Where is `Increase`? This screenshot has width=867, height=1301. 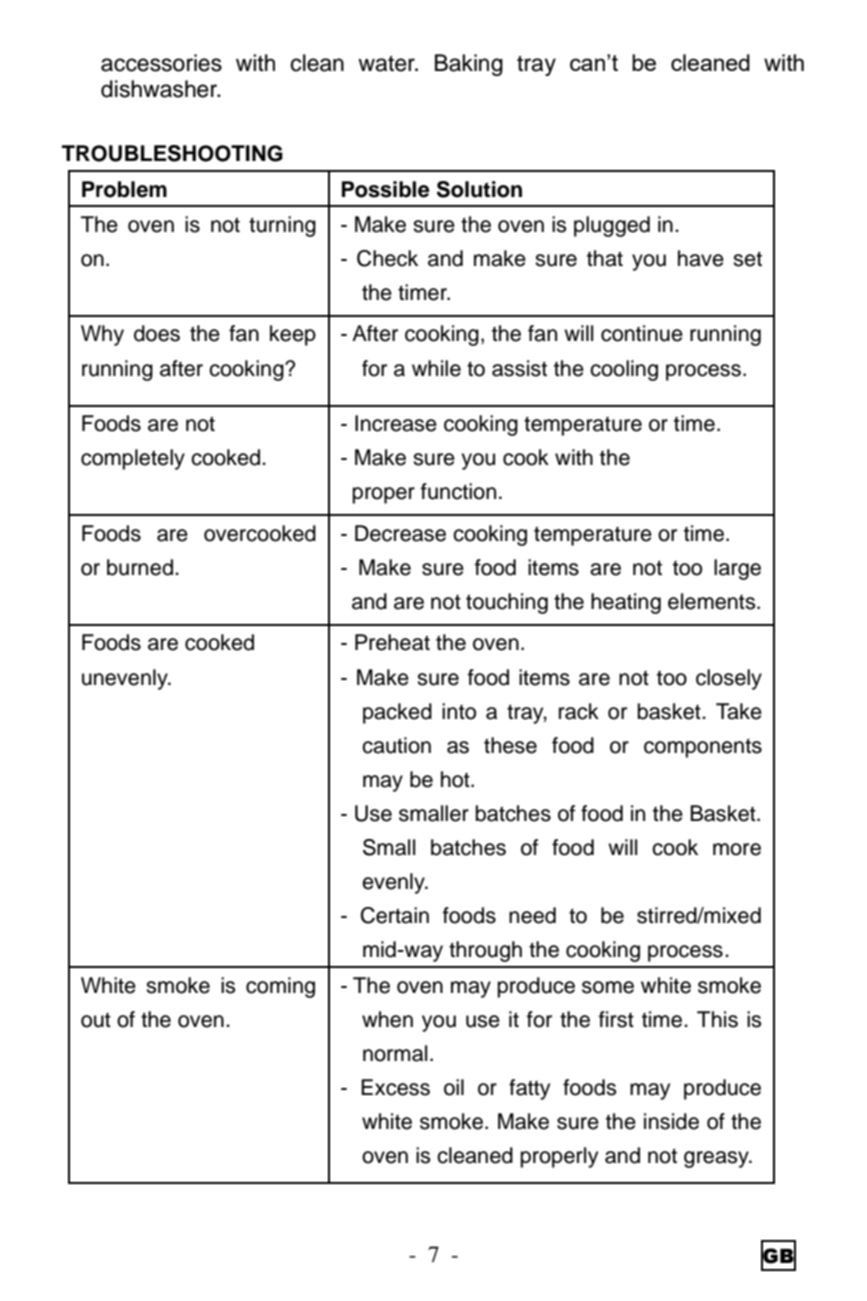
Increase is located at coordinates (396, 423).
